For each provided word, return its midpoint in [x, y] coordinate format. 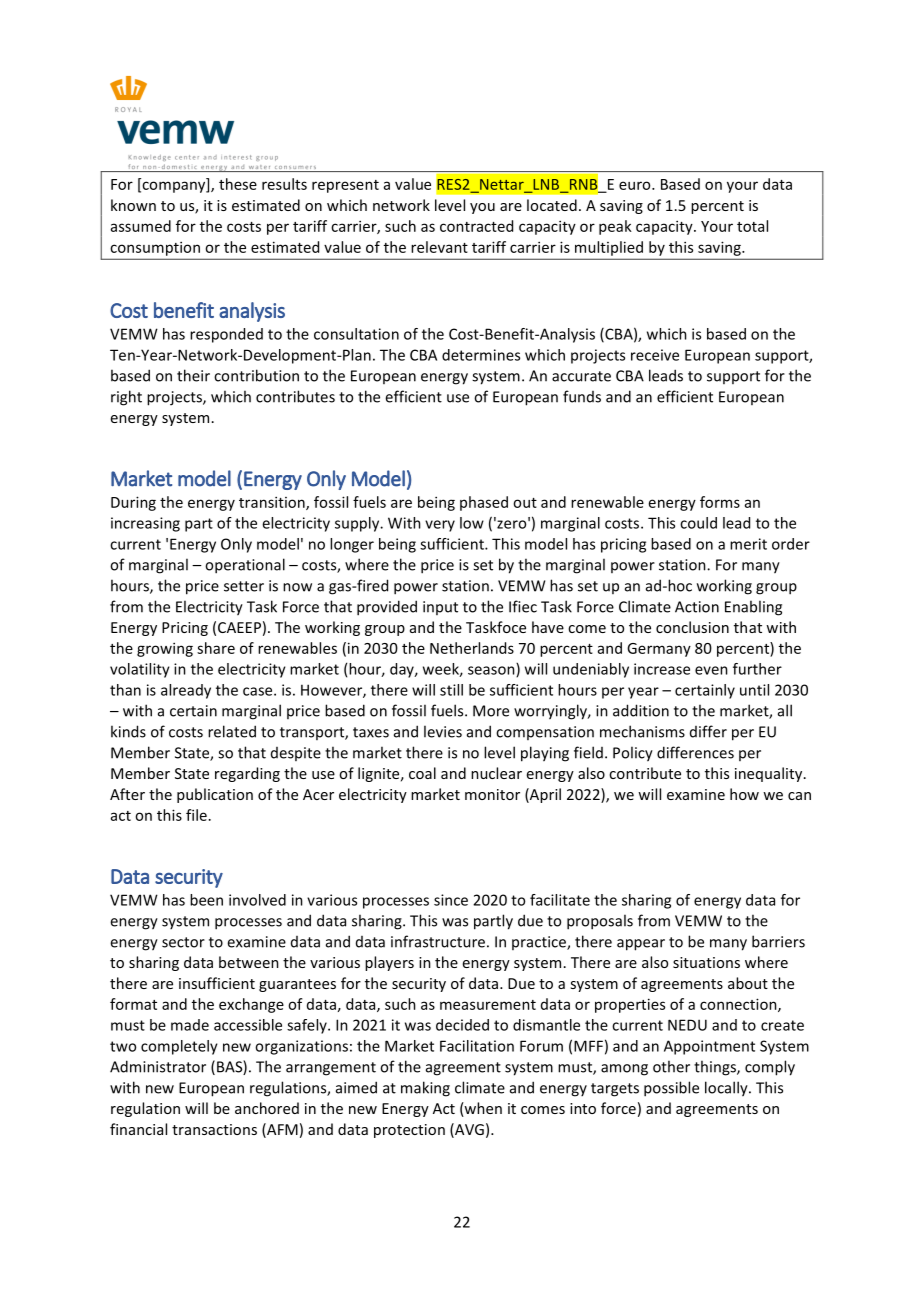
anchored [267, 1108]
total [752, 226]
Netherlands [472, 648]
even [711, 670]
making [425, 1089]
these [238, 184]
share [216, 648]
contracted [476, 226]
